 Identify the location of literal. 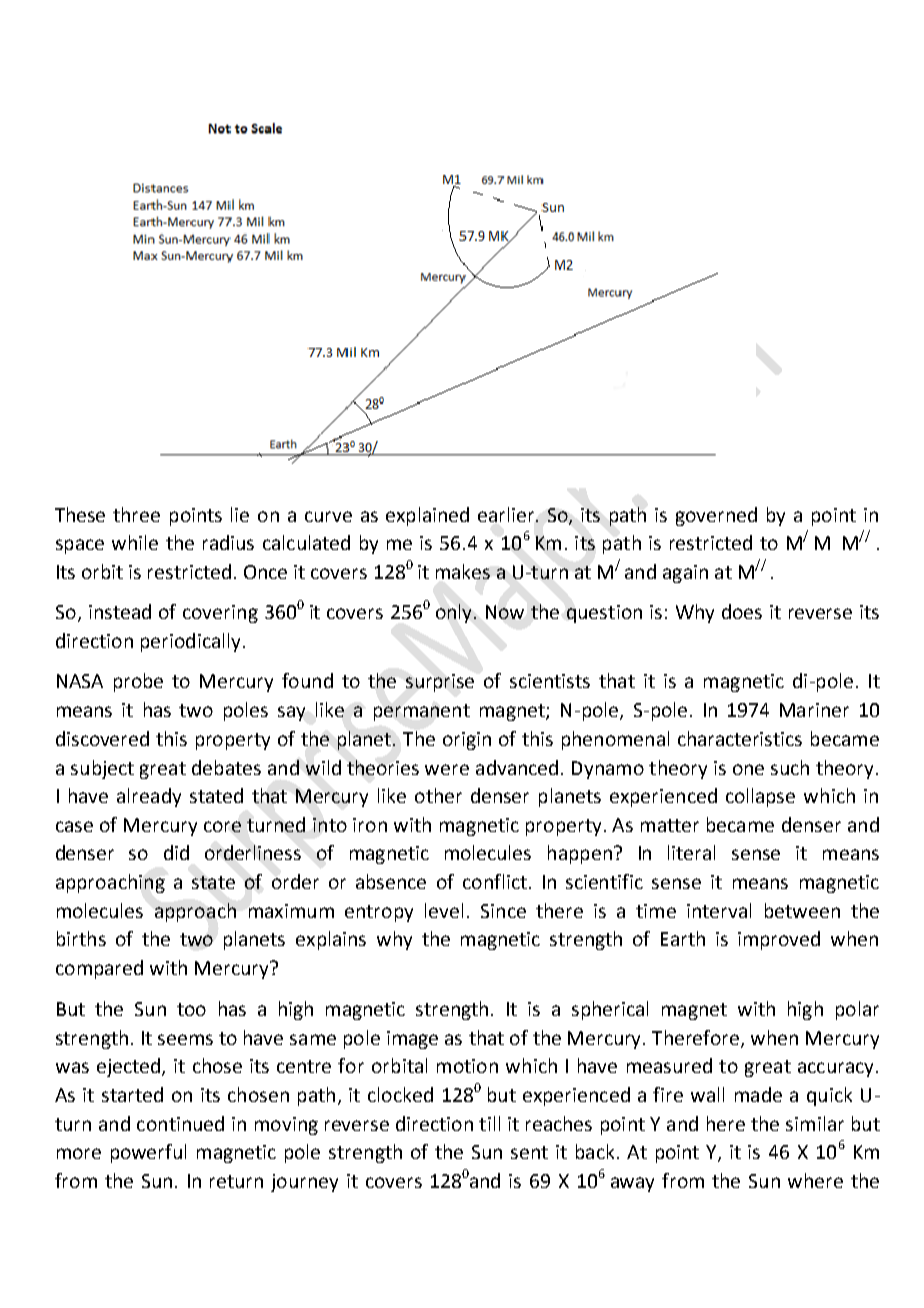
(691, 852).
